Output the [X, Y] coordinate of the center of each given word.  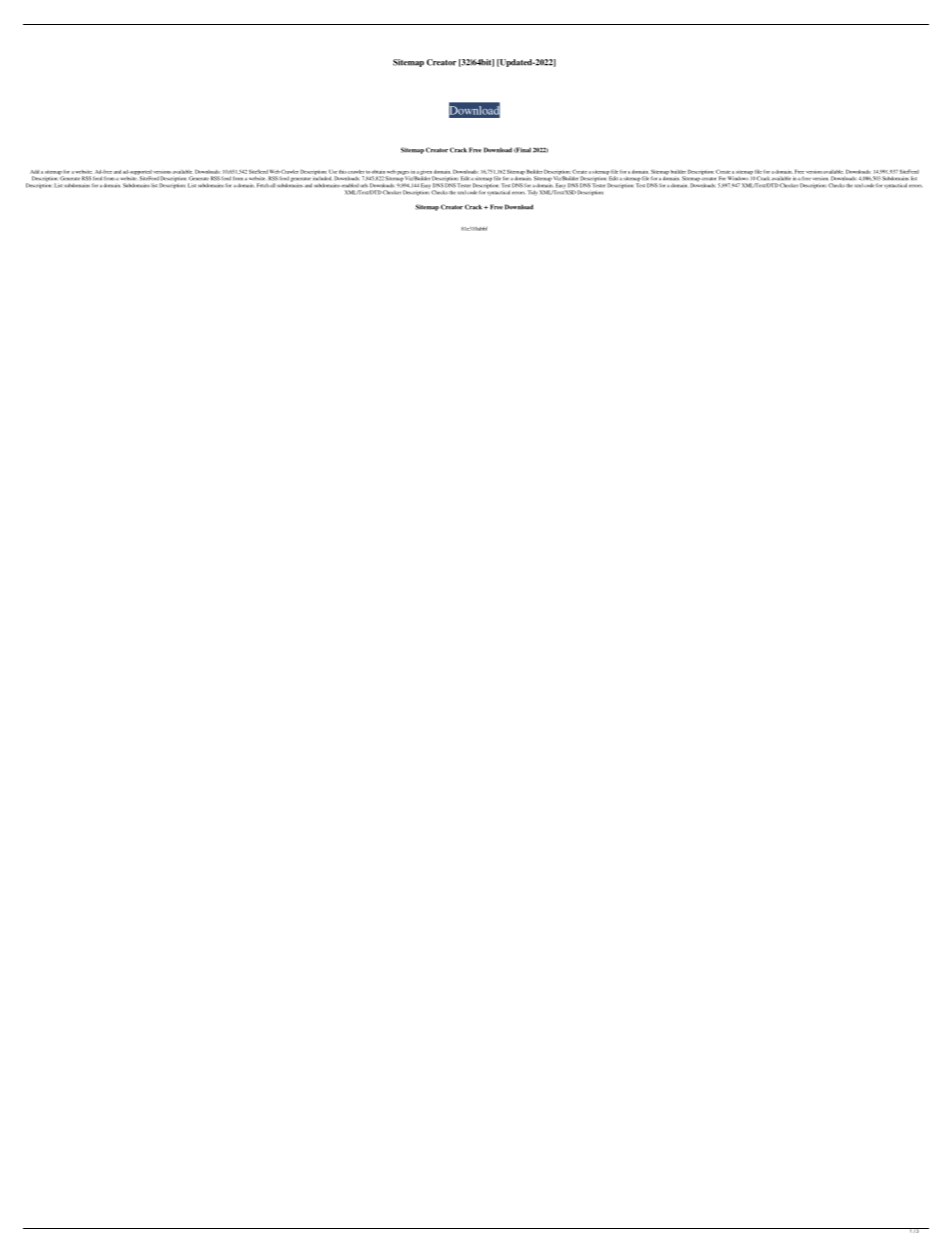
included [322, 177]
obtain [378, 172]
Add [34, 172]
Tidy [533, 193]
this [343, 172]
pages [403, 174]
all [273, 185]
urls [364, 185]
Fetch [263, 185]
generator [300, 179]
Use [333, 172]
